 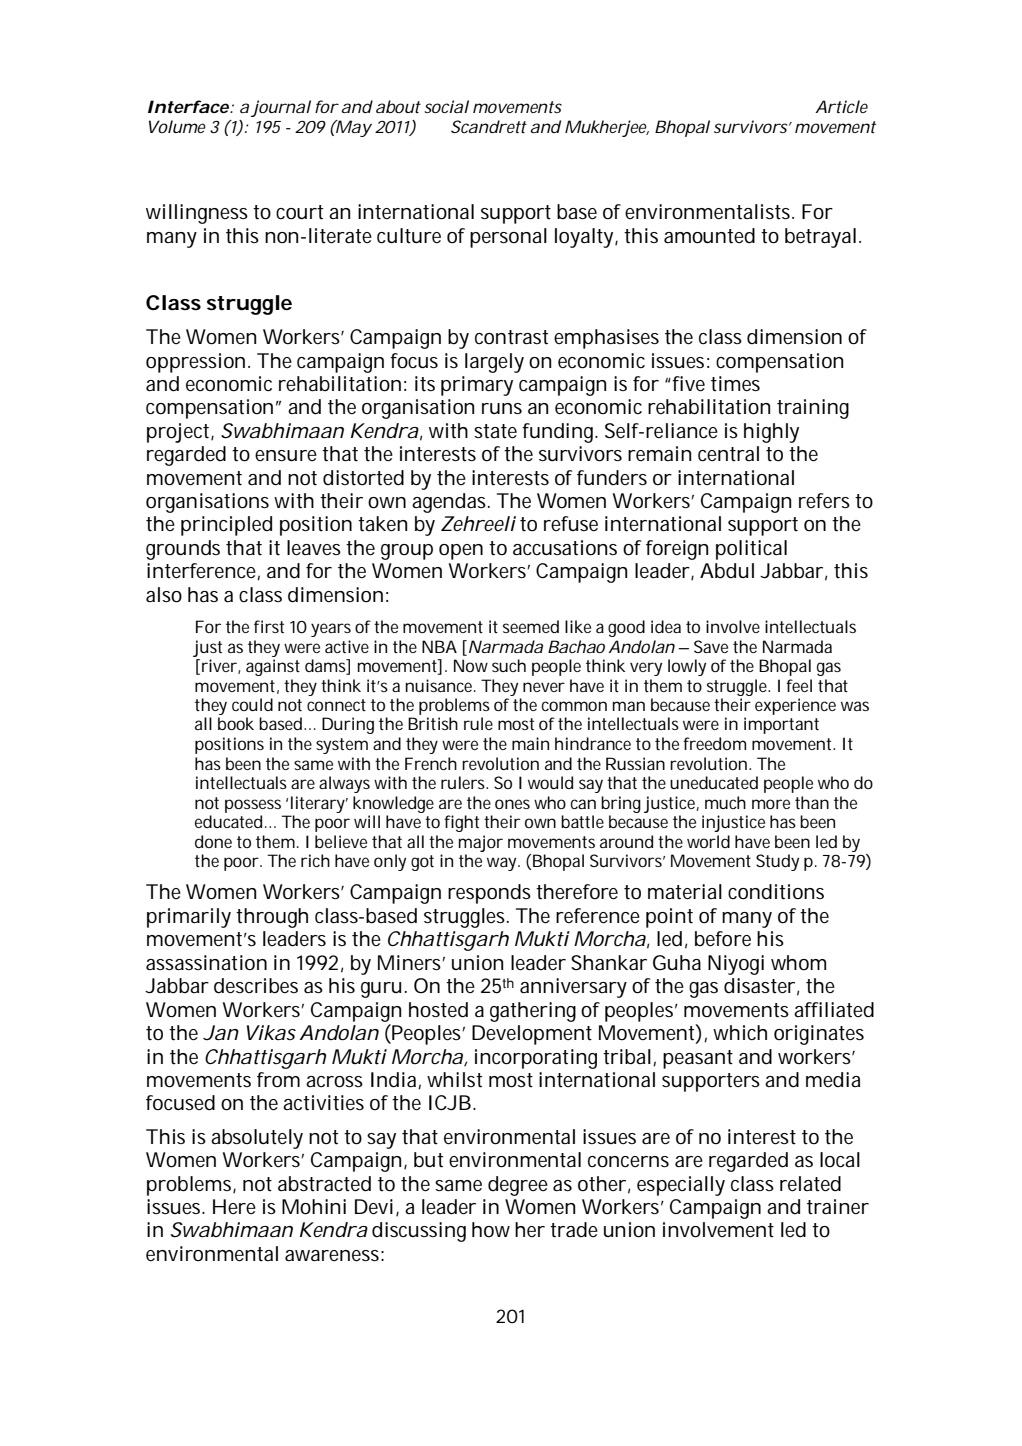 What do you see at coordinates (607, 128) in the screenshot?
I see `Mukherjee` at bounding box center [607, 128].
